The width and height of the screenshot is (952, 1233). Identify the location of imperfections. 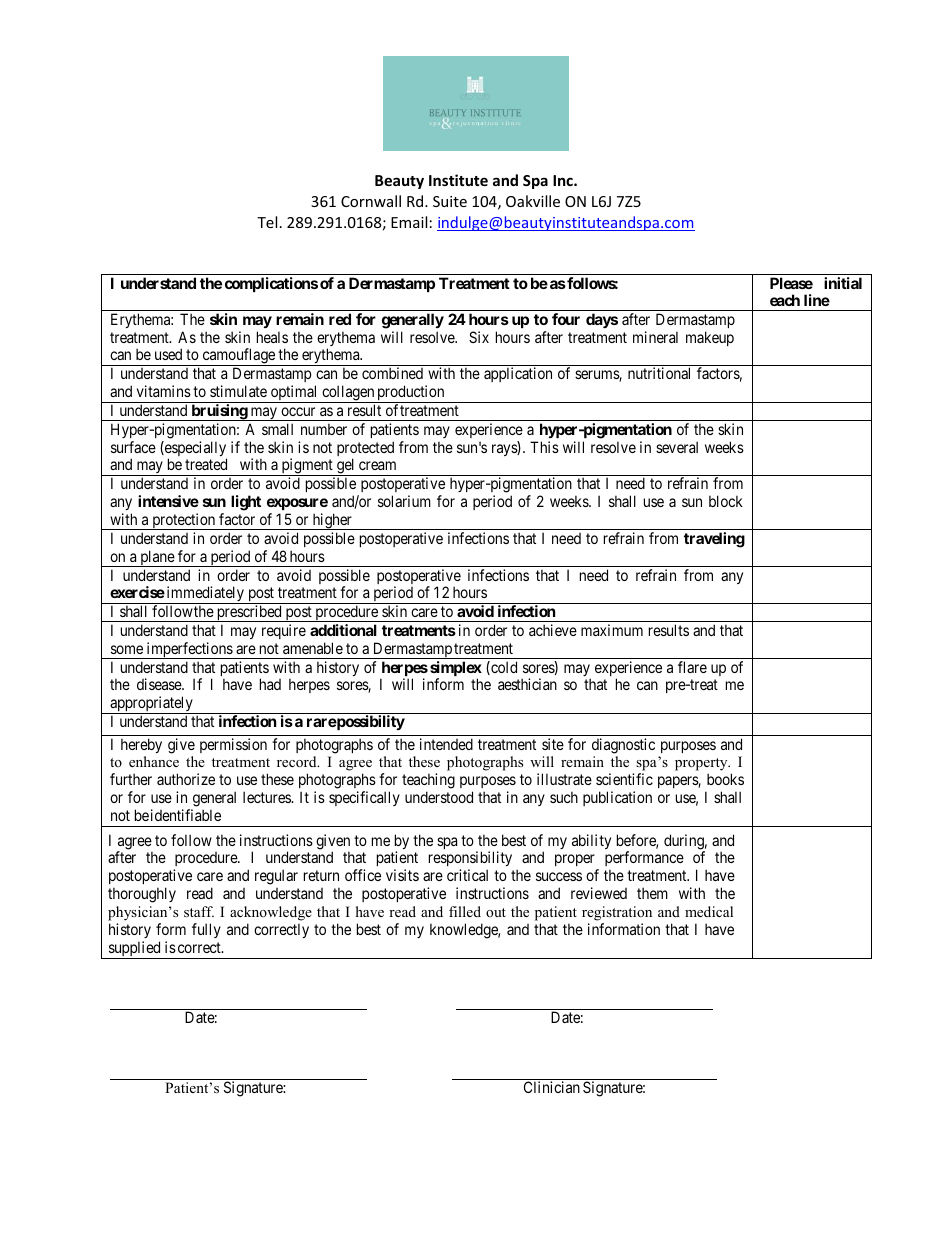
(189, 650).
